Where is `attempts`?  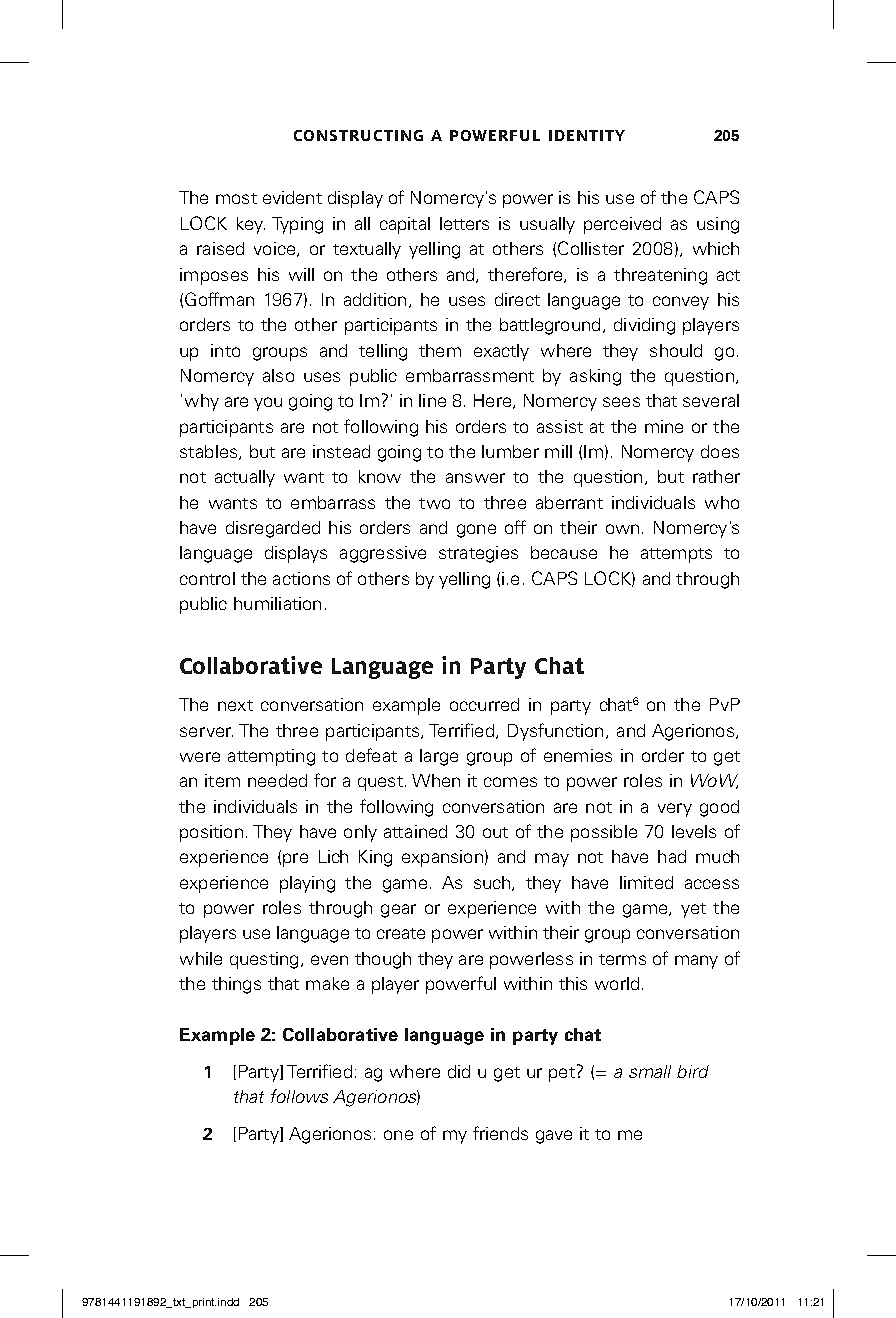
attempts is located at coordinates (676, 555).
